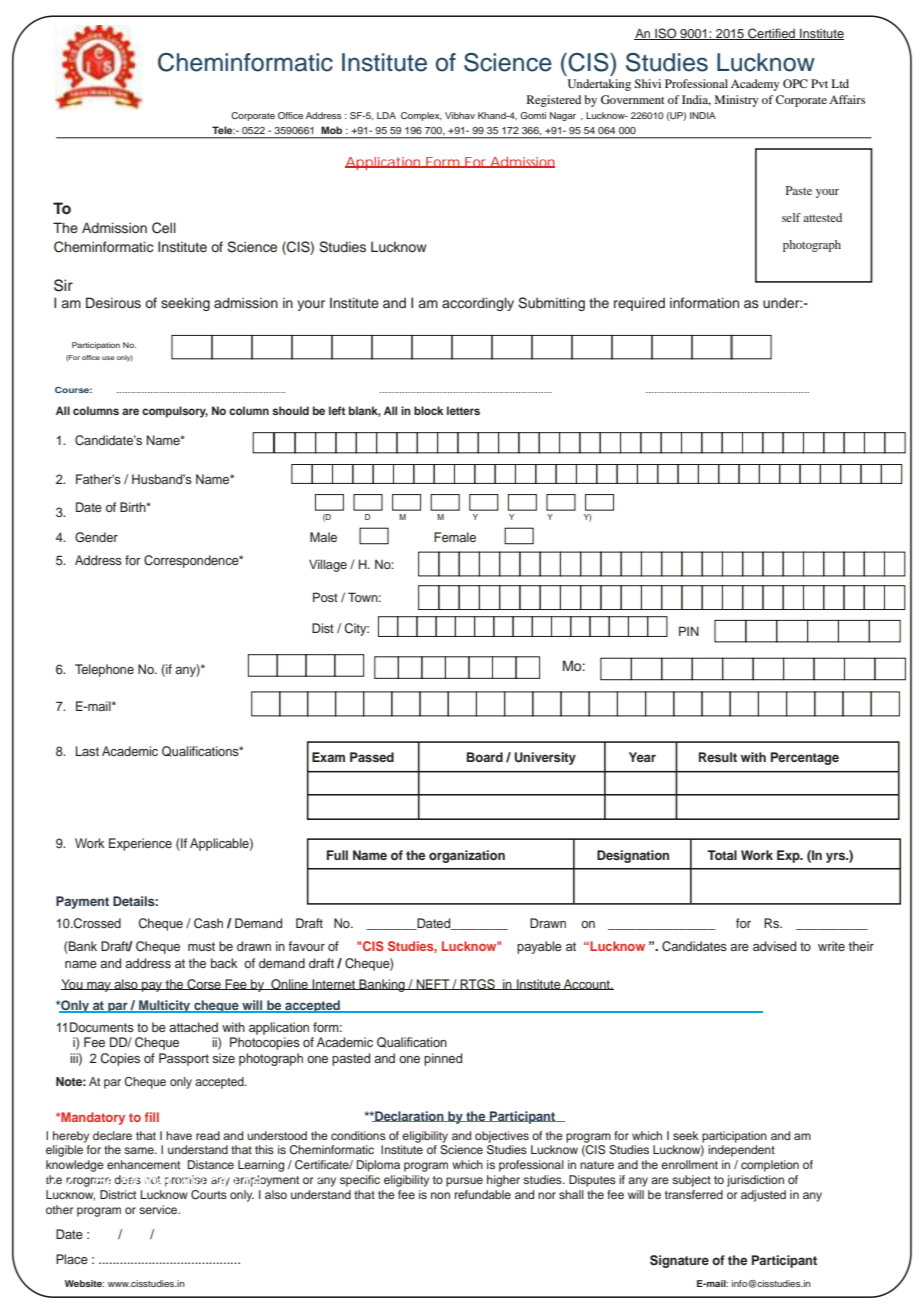 This screenshot has width=924, height=1308. I want to click on Mob, so click(332, 130).
